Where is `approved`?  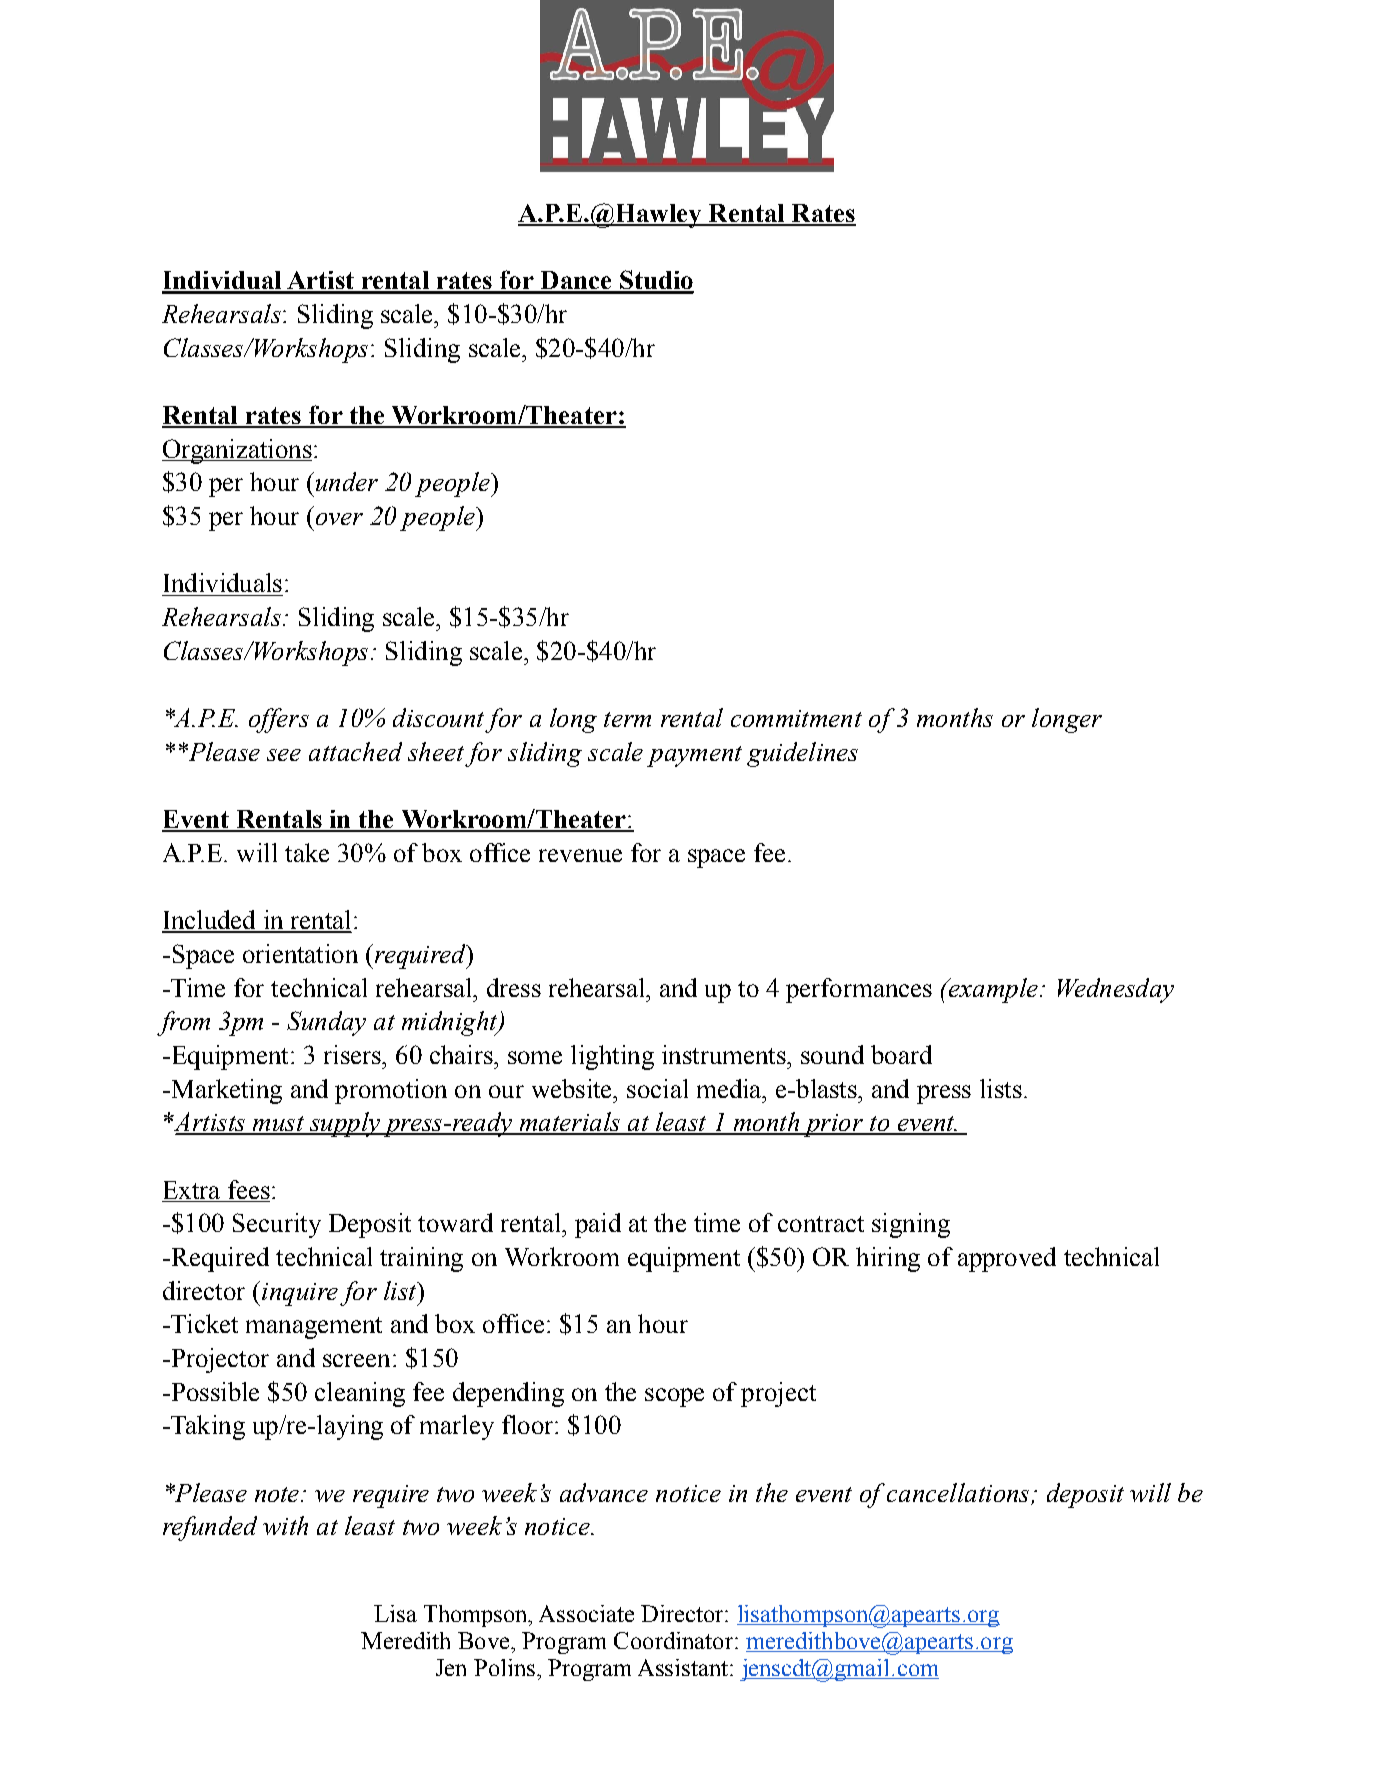 approved is located at coordinates (1007, 1259).
